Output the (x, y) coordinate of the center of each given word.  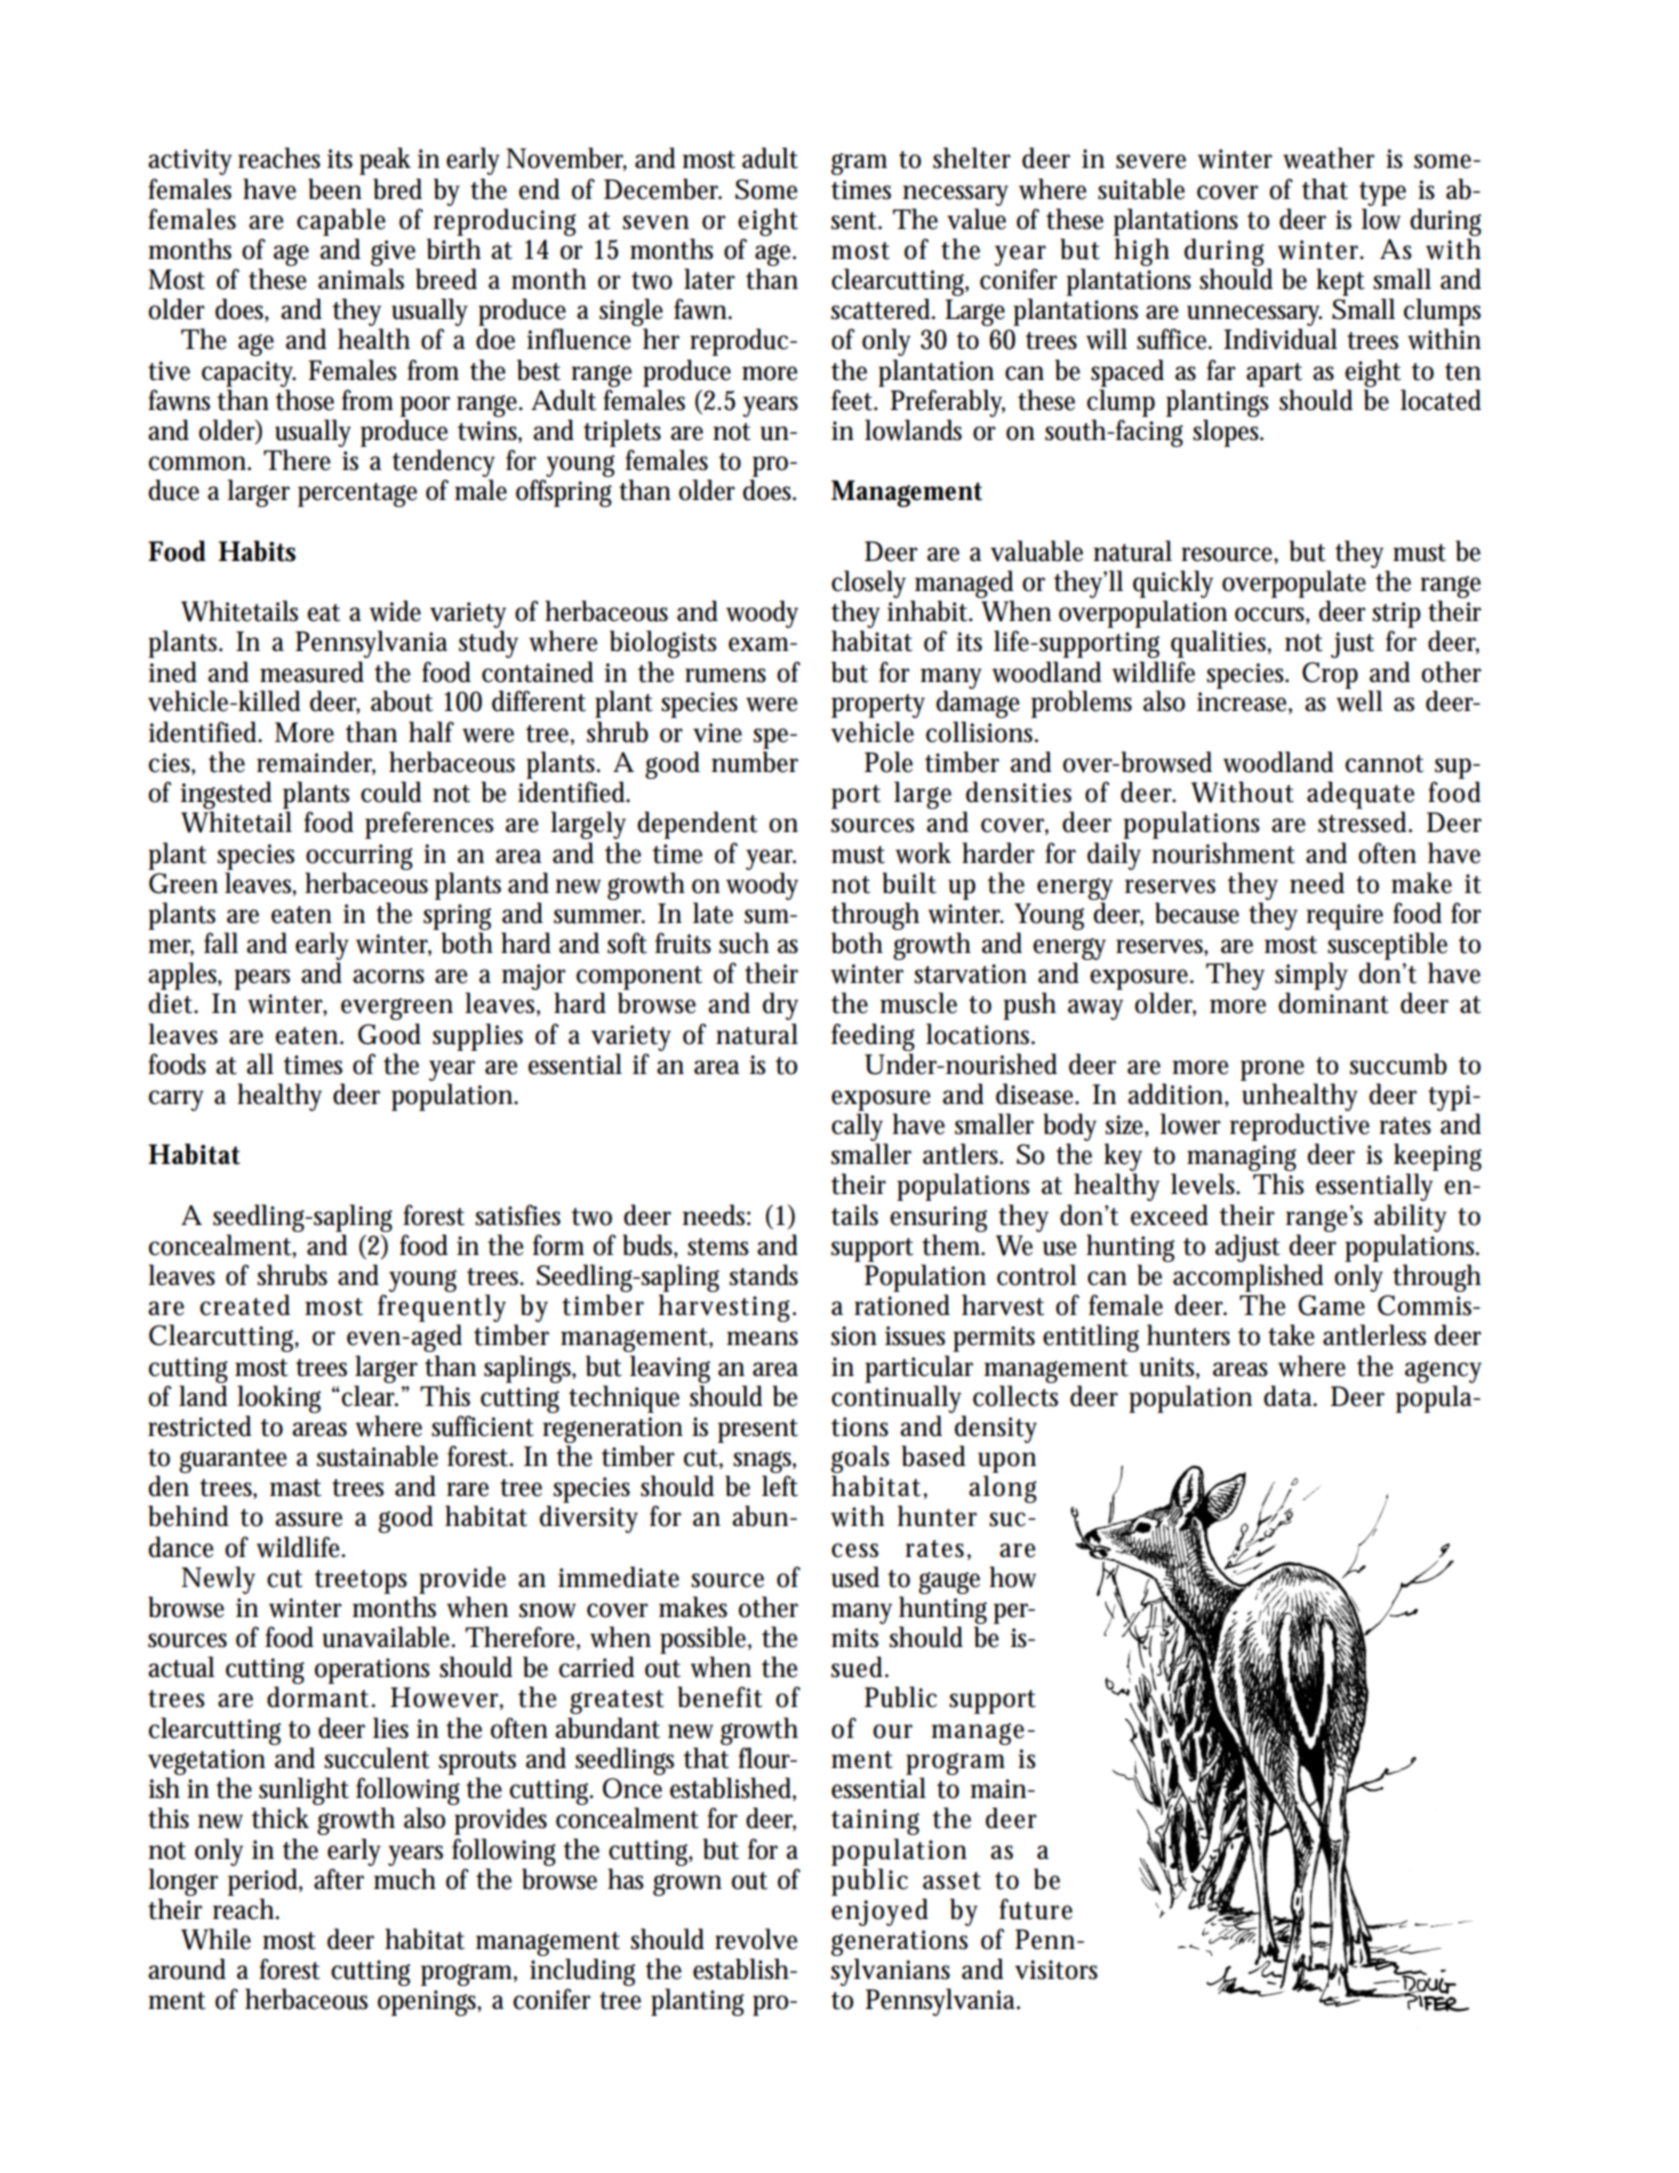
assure (309, 1519)
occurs (1272, 615)
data (1290, 1396)
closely (869, 584)
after (339, 1879)
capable (341, 222)
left (780, 1486)
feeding (873, 1037)
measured (312, 672)
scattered (883, 309)
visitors (1056, 1970)
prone (1272, 1070)
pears (262, 979)
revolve (756, 1939)
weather (1329, 158)
